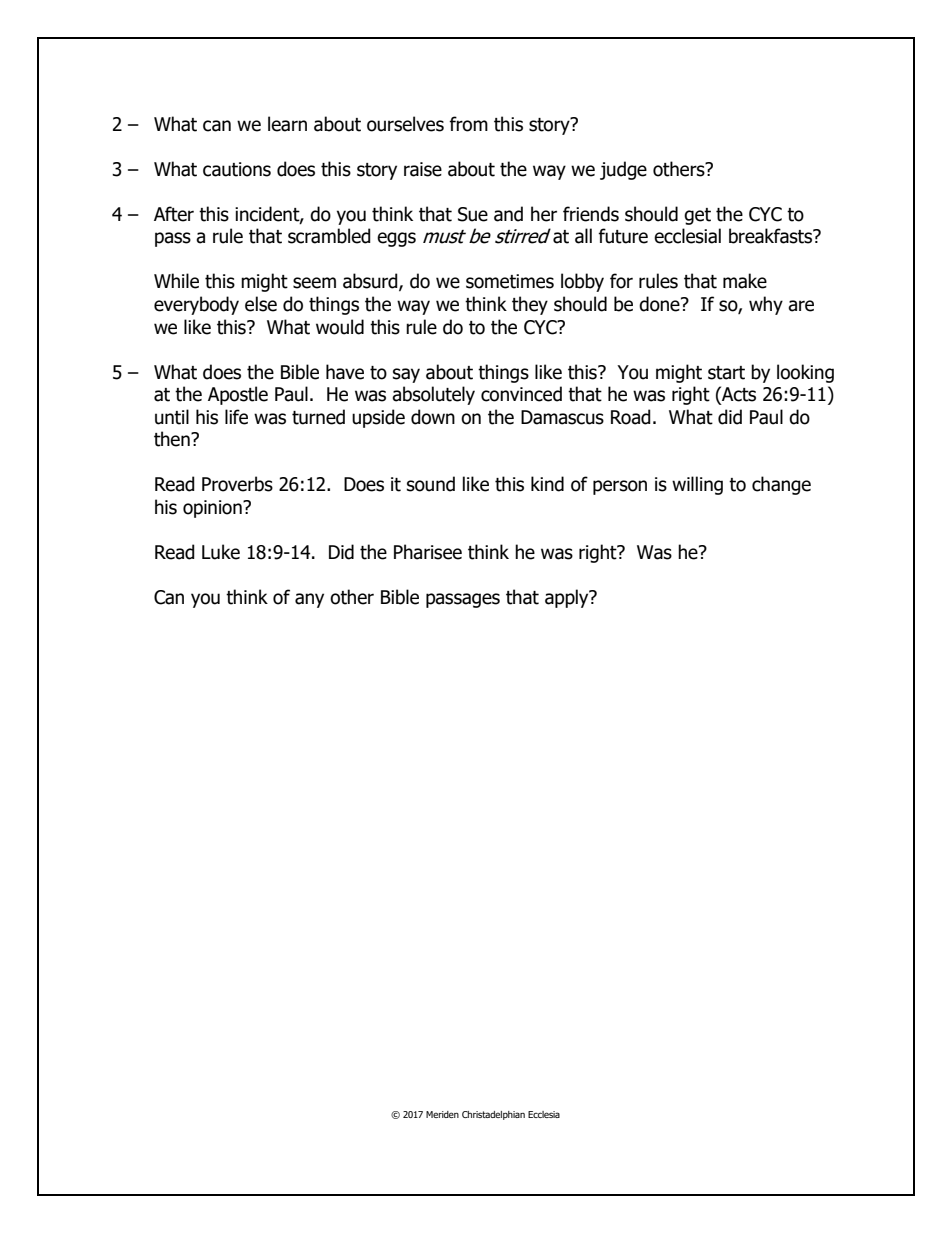 Image resolution: width=952 pixels, height=1233 pixels. I want to click on down, so click(433, 417).
